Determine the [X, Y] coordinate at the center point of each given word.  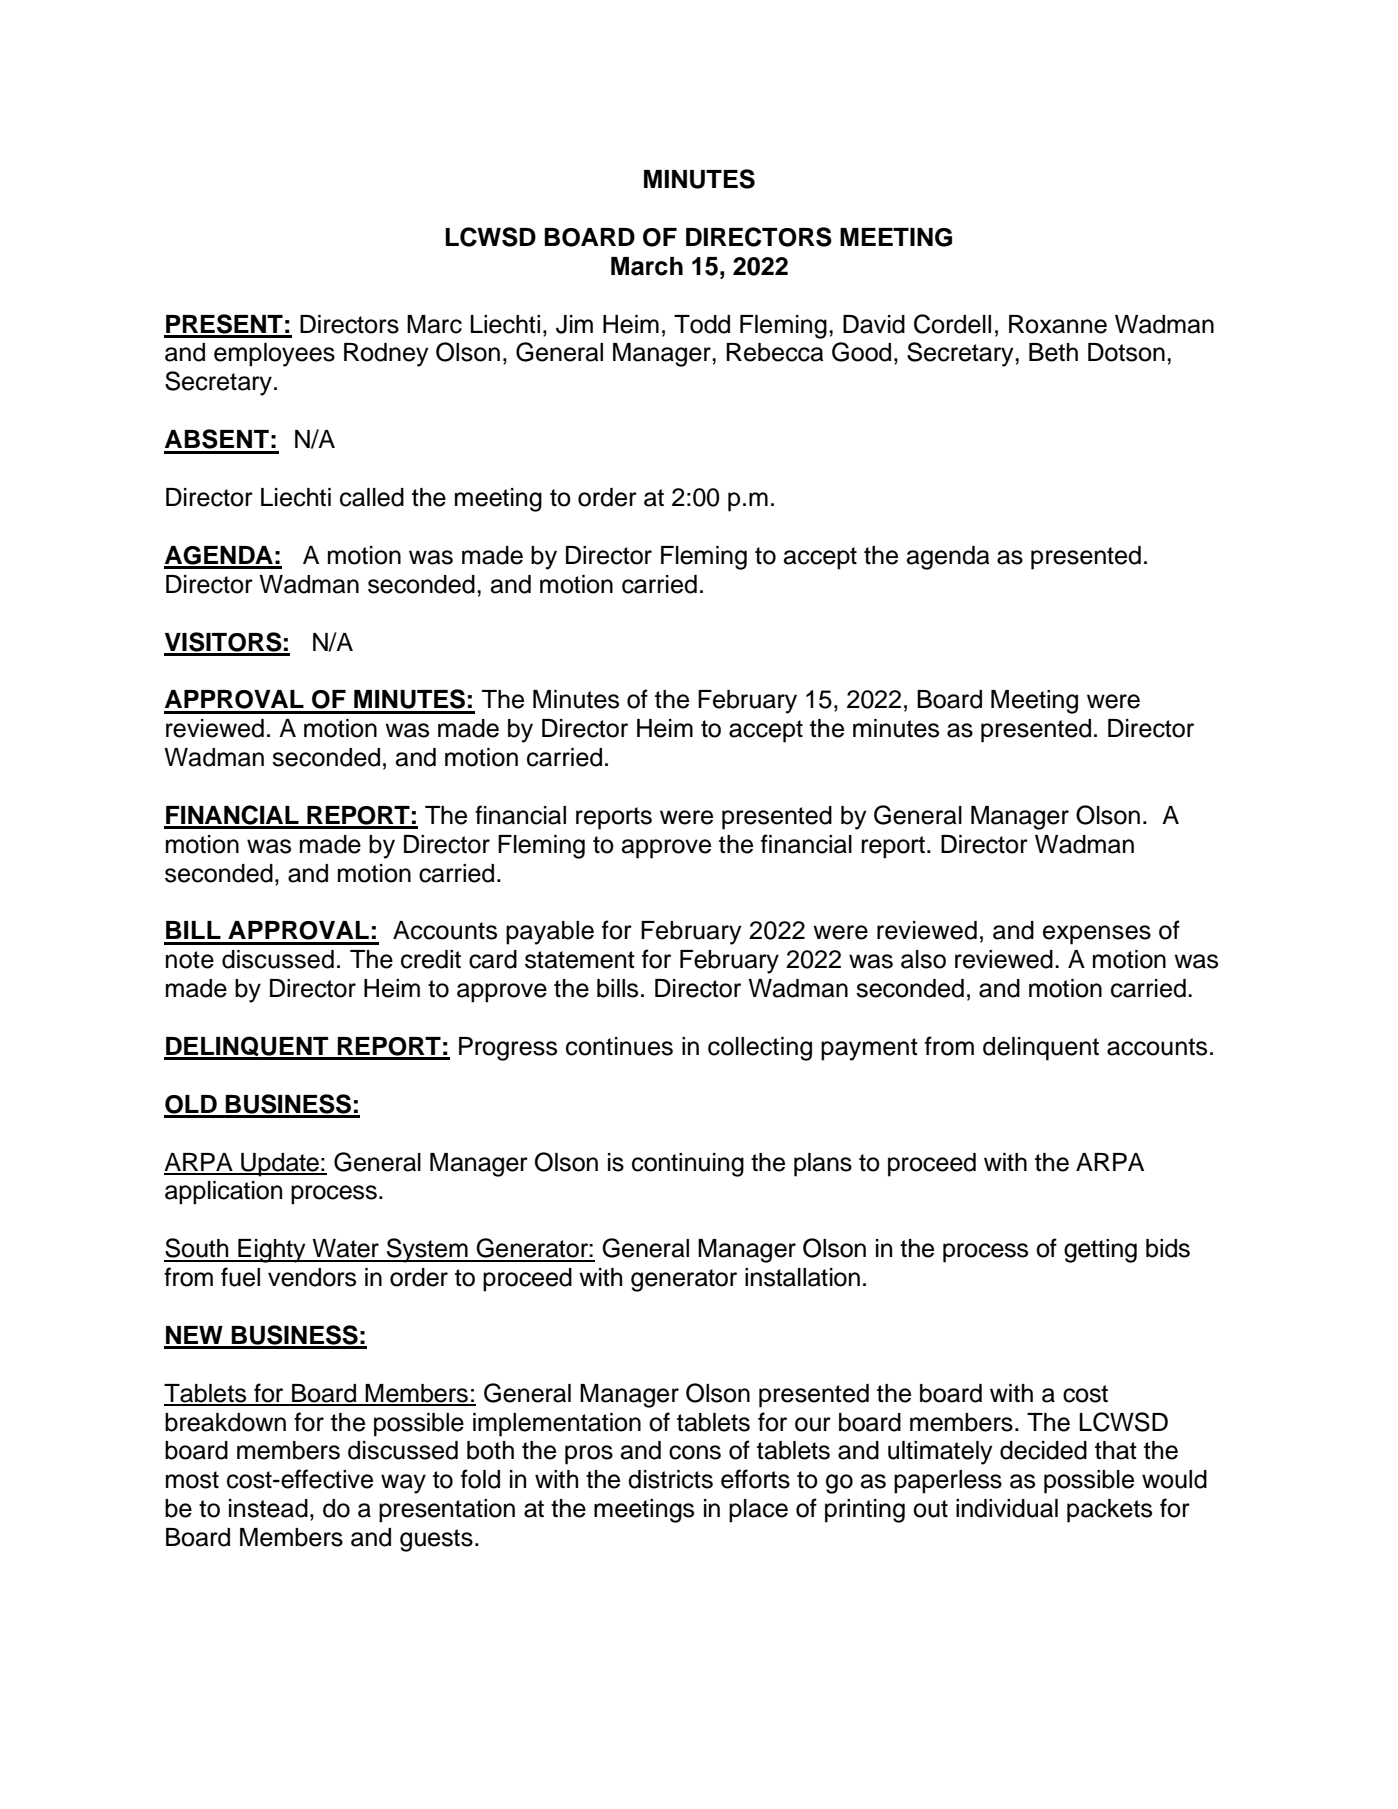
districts [670, 1479]
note [190, 960]
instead [268, 1508]
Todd [702, 324]
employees [274, 355]
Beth [1053, 352]
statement [580, 960]
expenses [1097, 935]
